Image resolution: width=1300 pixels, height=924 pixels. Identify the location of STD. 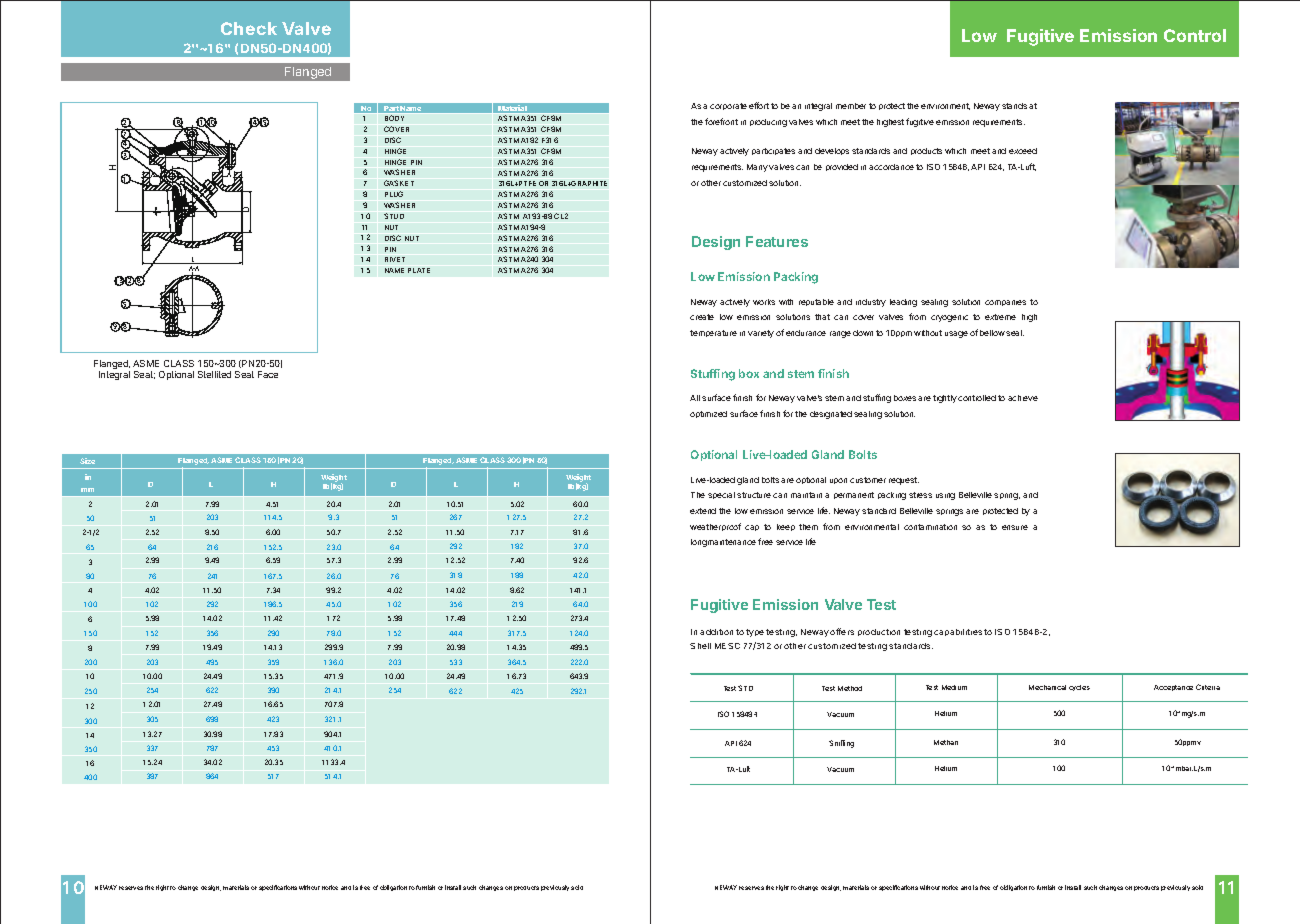
(745, 688).
